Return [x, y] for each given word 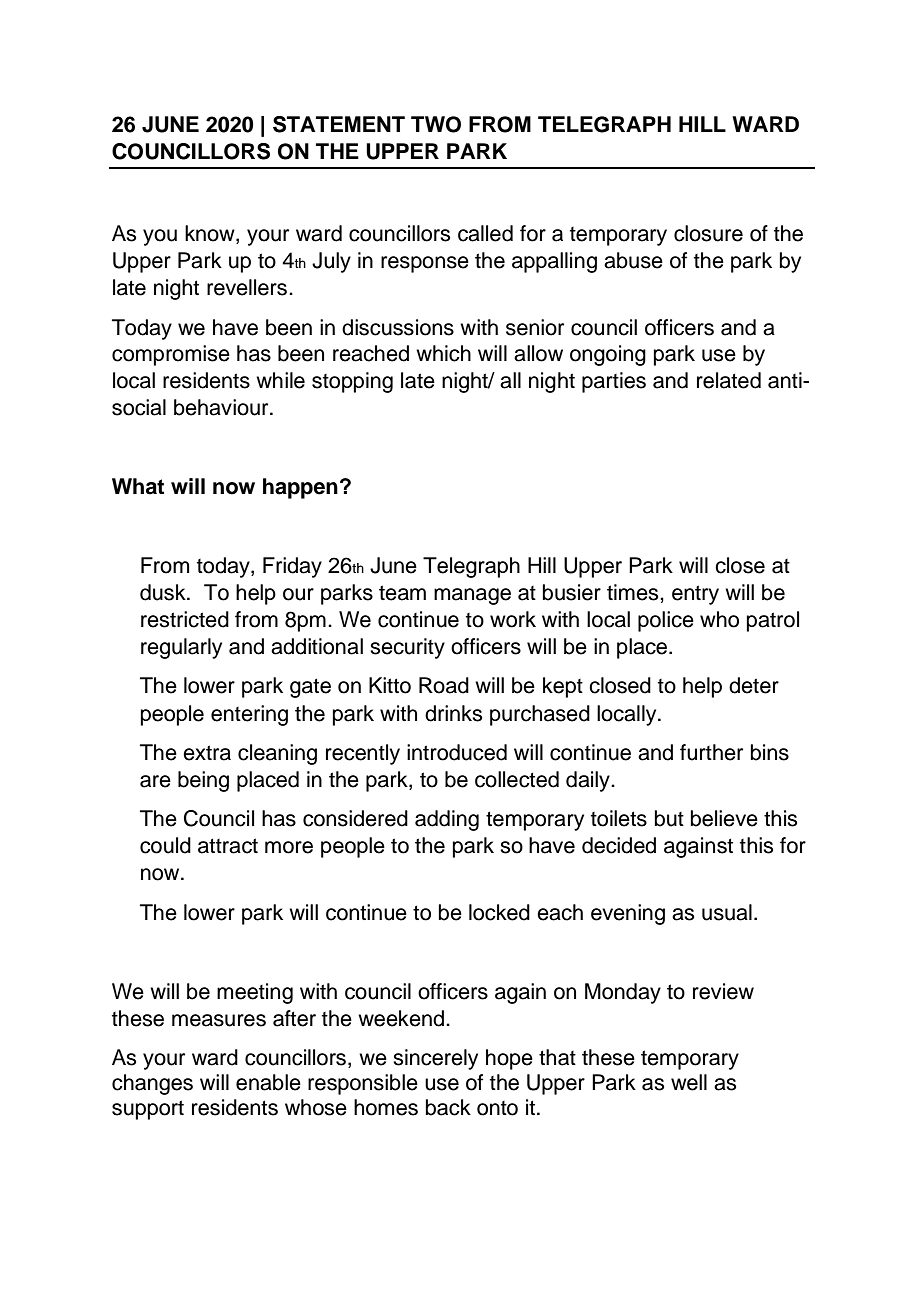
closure [708, 233]
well [689, 1082]
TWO [436, 124]
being [203, 781]
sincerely [435, 1059]
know [211, 234]
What [138, 486]
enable [268, 1082]
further [711, 752]
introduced [457, 752]
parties [614, 382]
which [443, 353]
